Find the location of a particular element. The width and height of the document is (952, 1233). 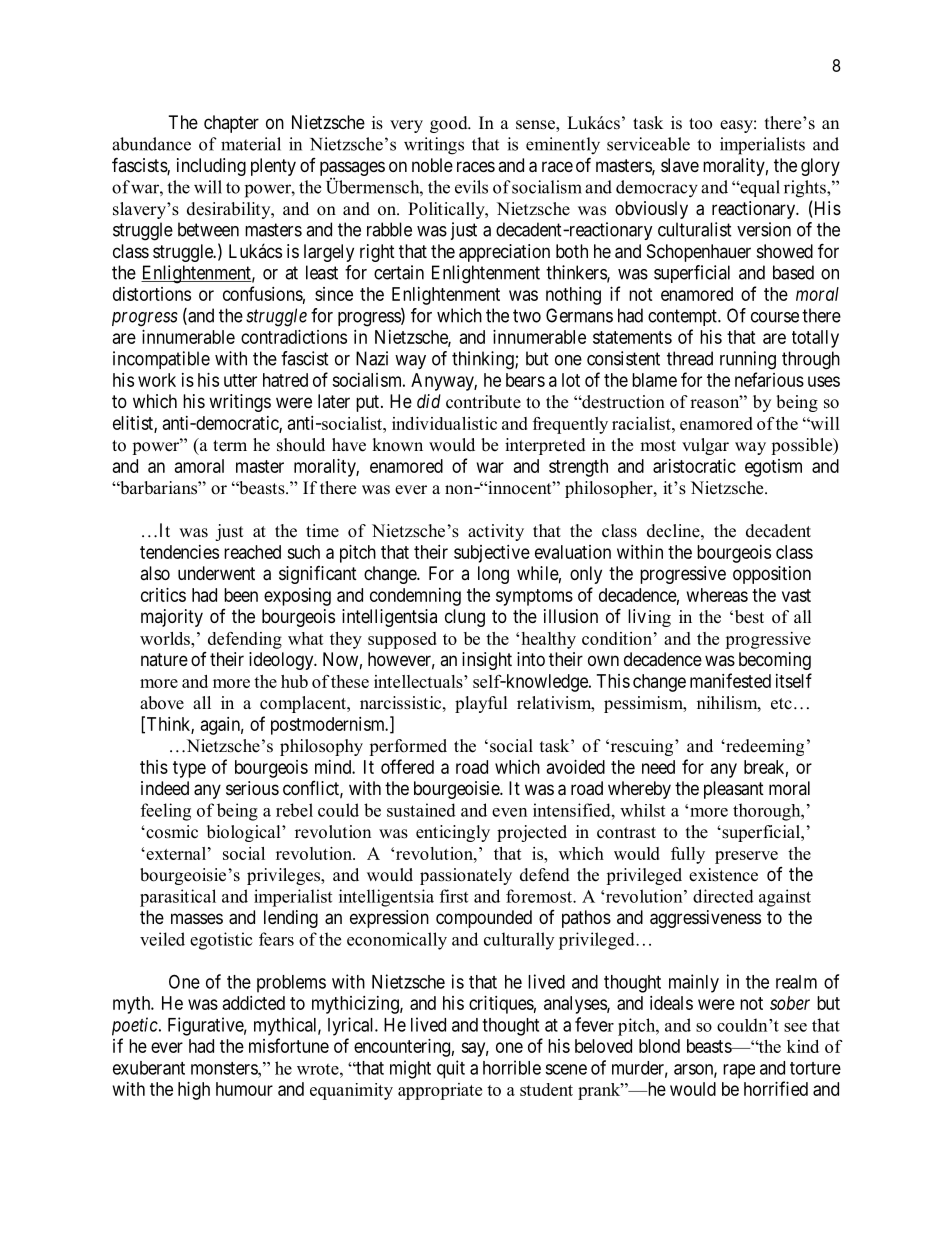

including is located at coordinates (211, 167).
